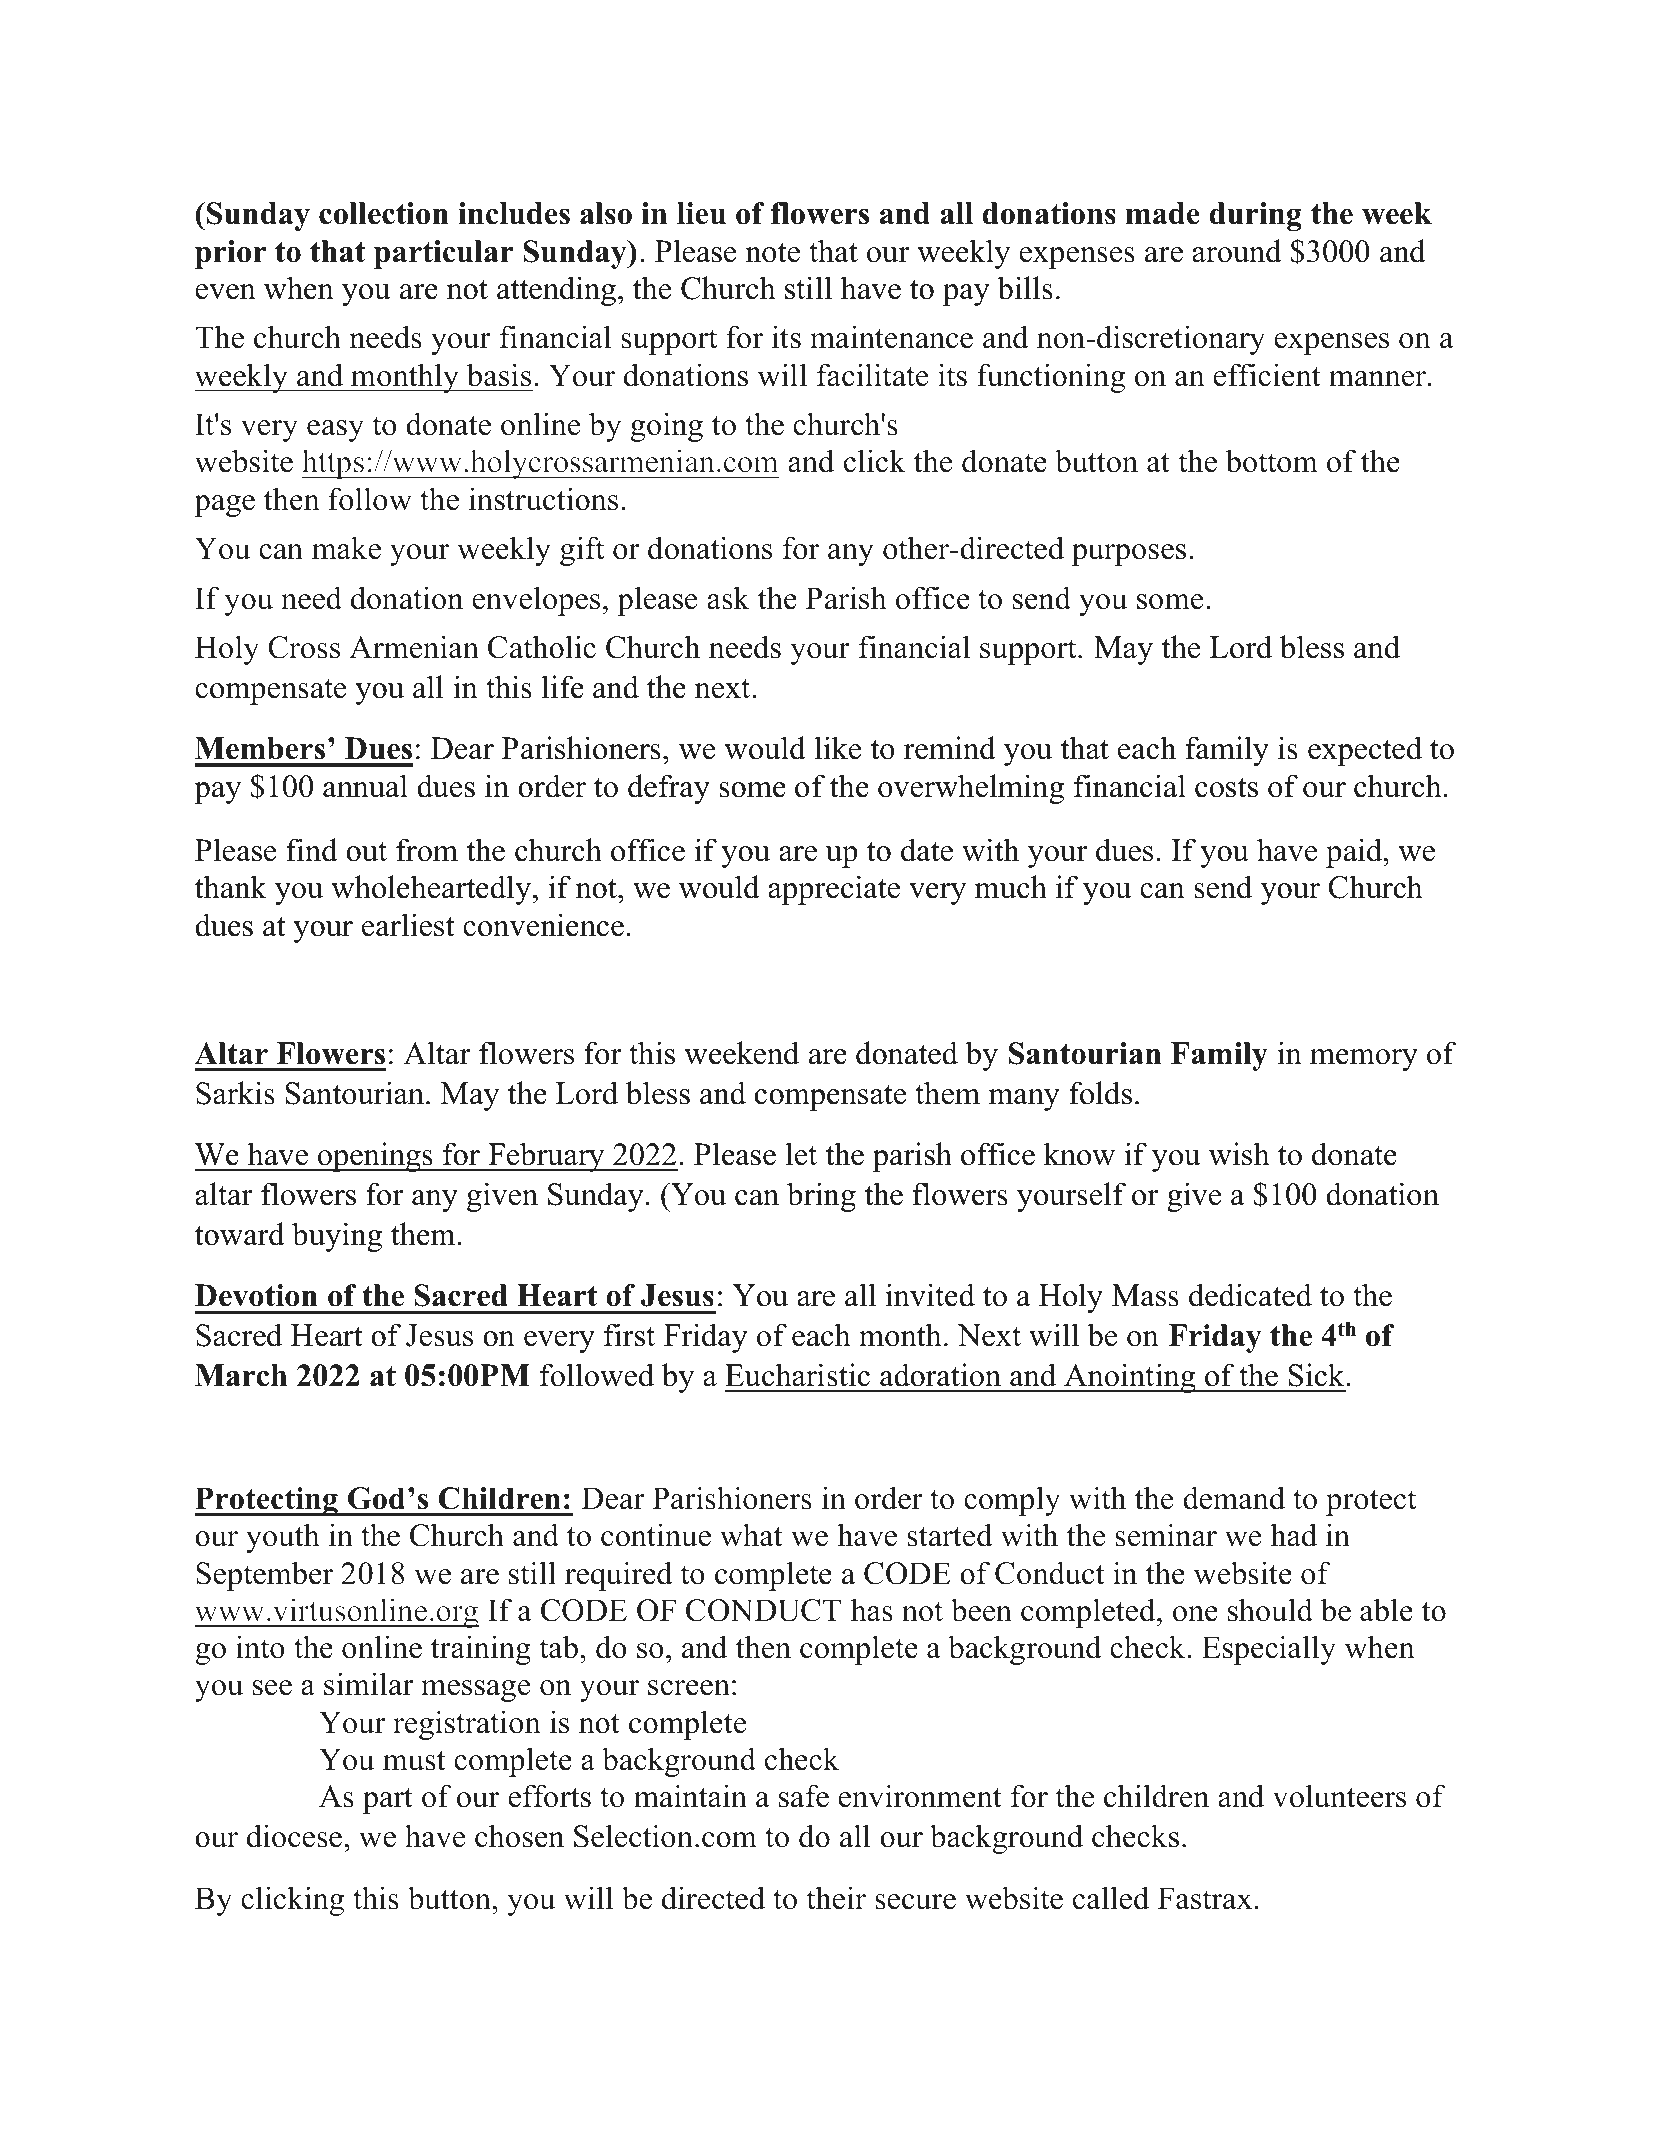 This screenshot has height=2141, width=1655. What do you see at coordinates (773, 253) in the screenshot?
I see `note` at bounding box center [773, 253].
